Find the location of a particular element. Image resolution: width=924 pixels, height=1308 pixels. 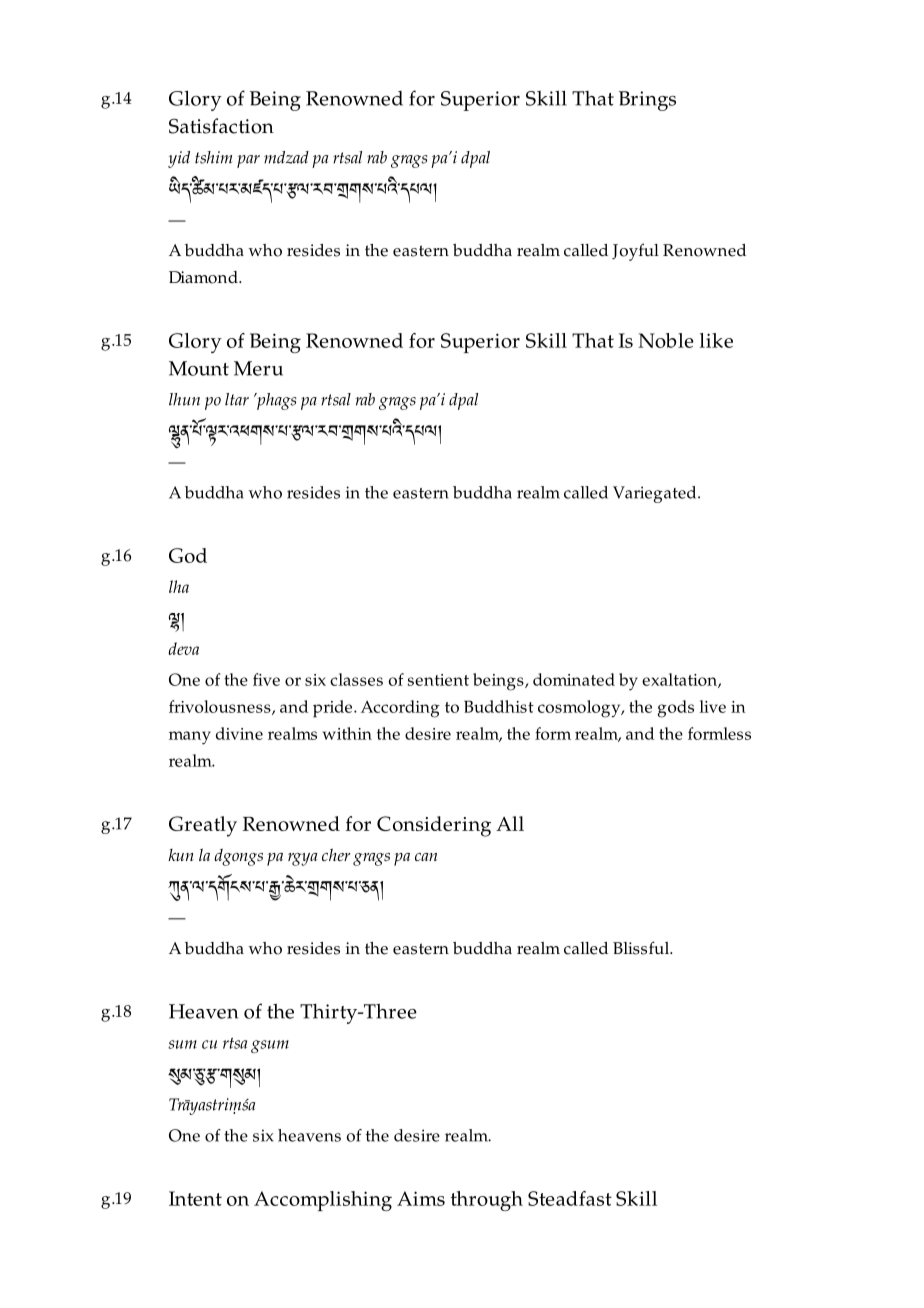

can is located at coordinates (426, 857).
